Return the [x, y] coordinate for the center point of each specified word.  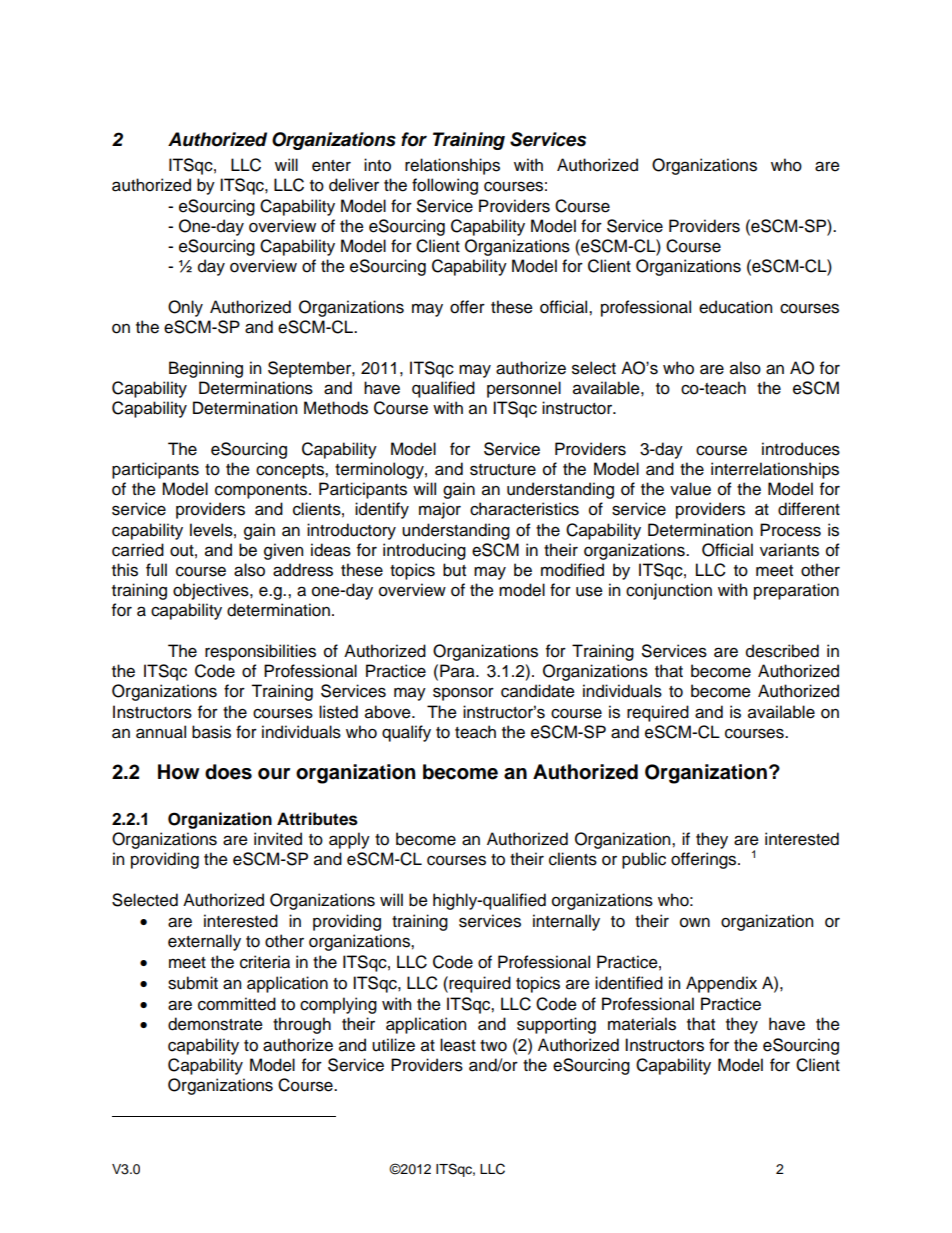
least [458, 1045]
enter [331, 166]
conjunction [669, 591]
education [735, 307]
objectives [212, 591]
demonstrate [215, 1024]
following [445, 186]
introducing [424, 551]
